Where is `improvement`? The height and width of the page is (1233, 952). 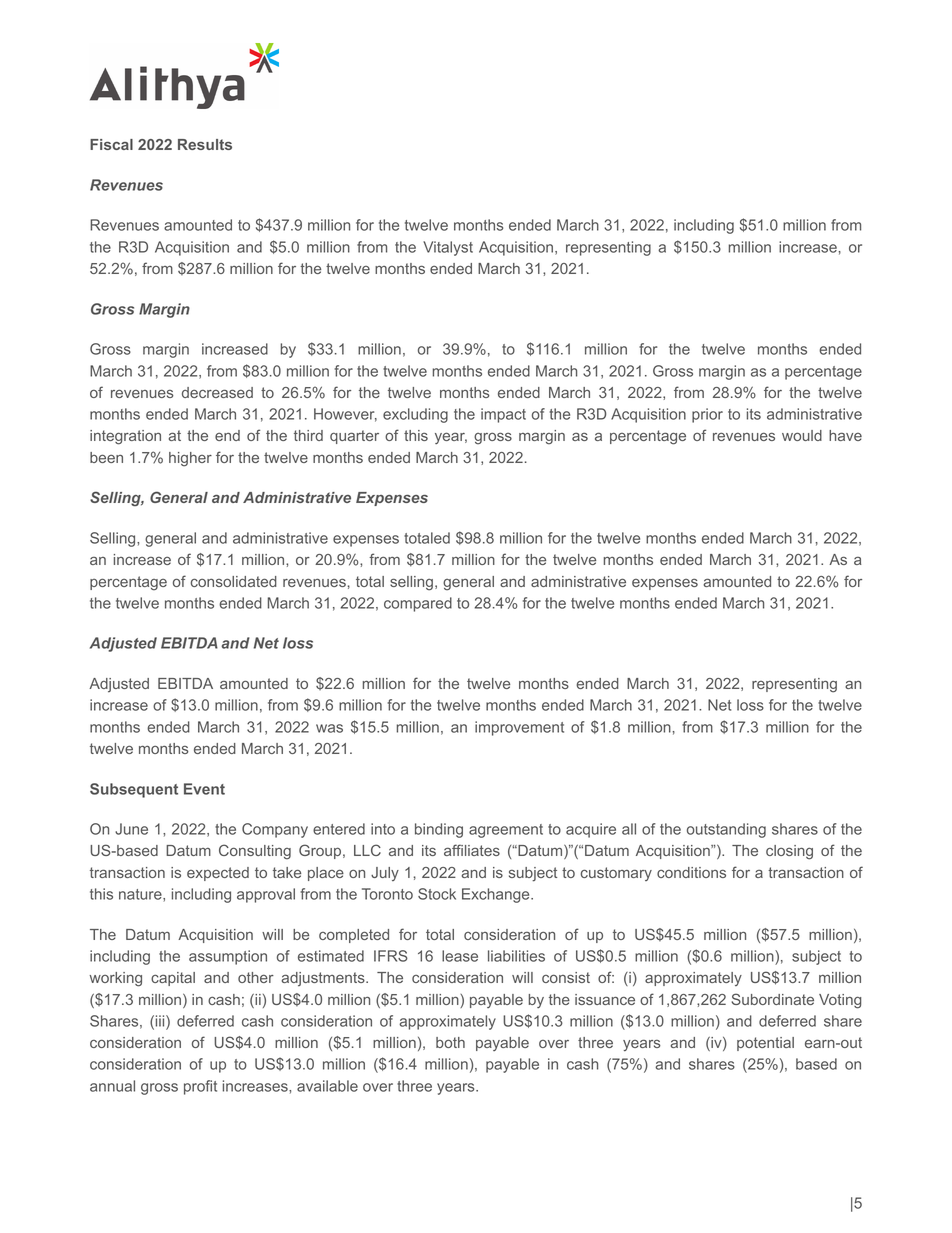
improvement is located at coordinates (519, 728).
